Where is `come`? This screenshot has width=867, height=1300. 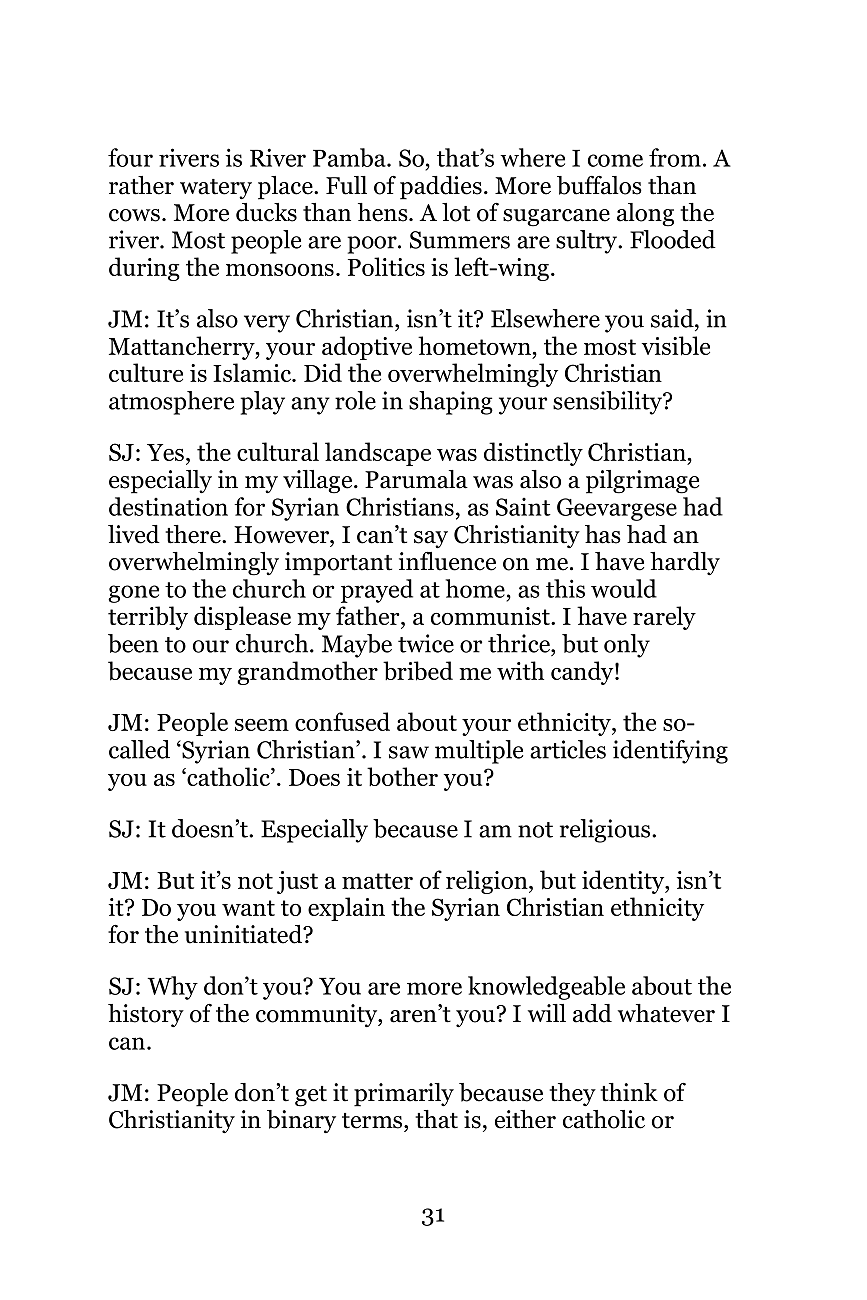 come is located at coordinates (615, 160).
